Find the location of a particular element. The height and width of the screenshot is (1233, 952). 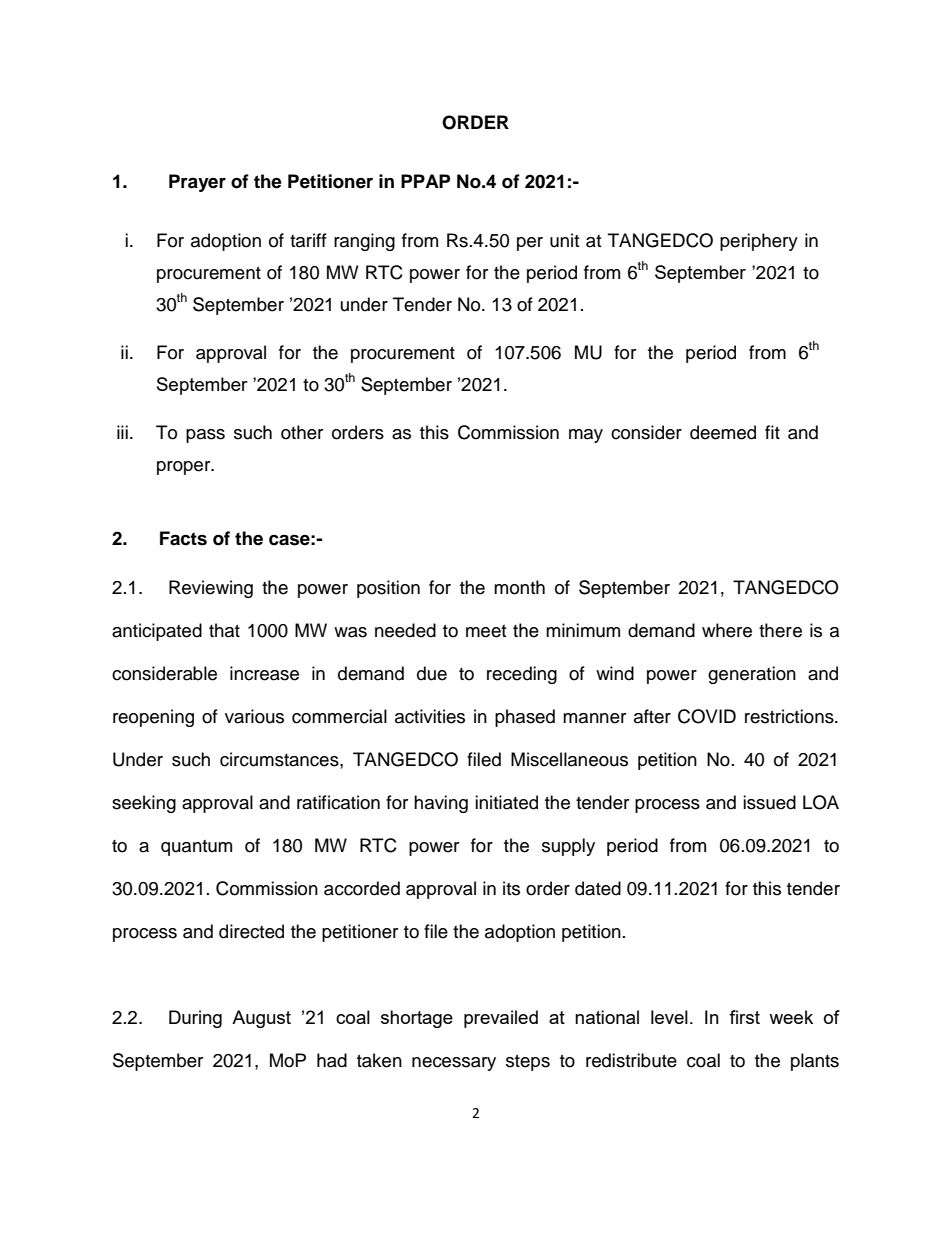

unit is located at coordinates (564, 240).
